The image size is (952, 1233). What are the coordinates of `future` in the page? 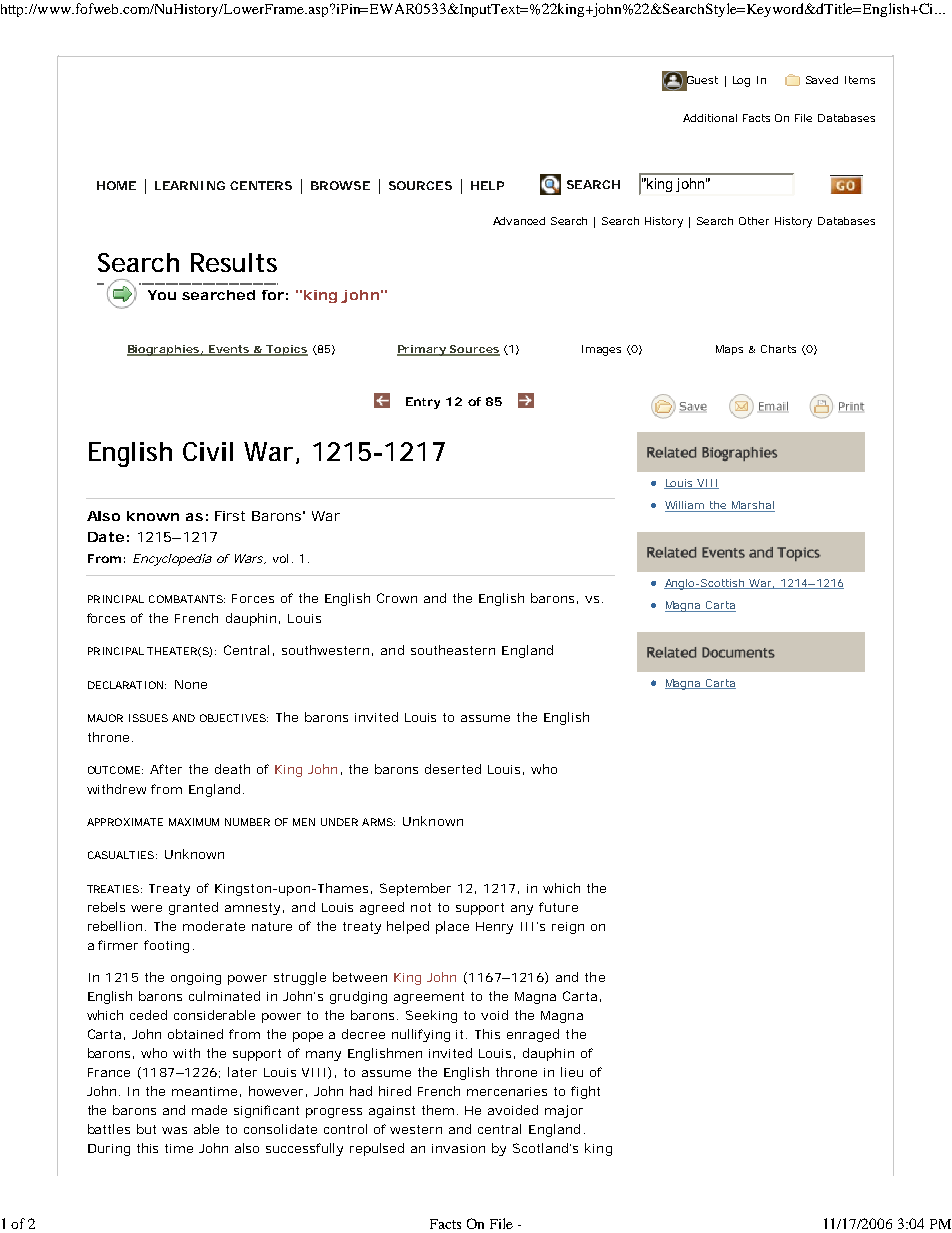 It's located at (558, 907).
